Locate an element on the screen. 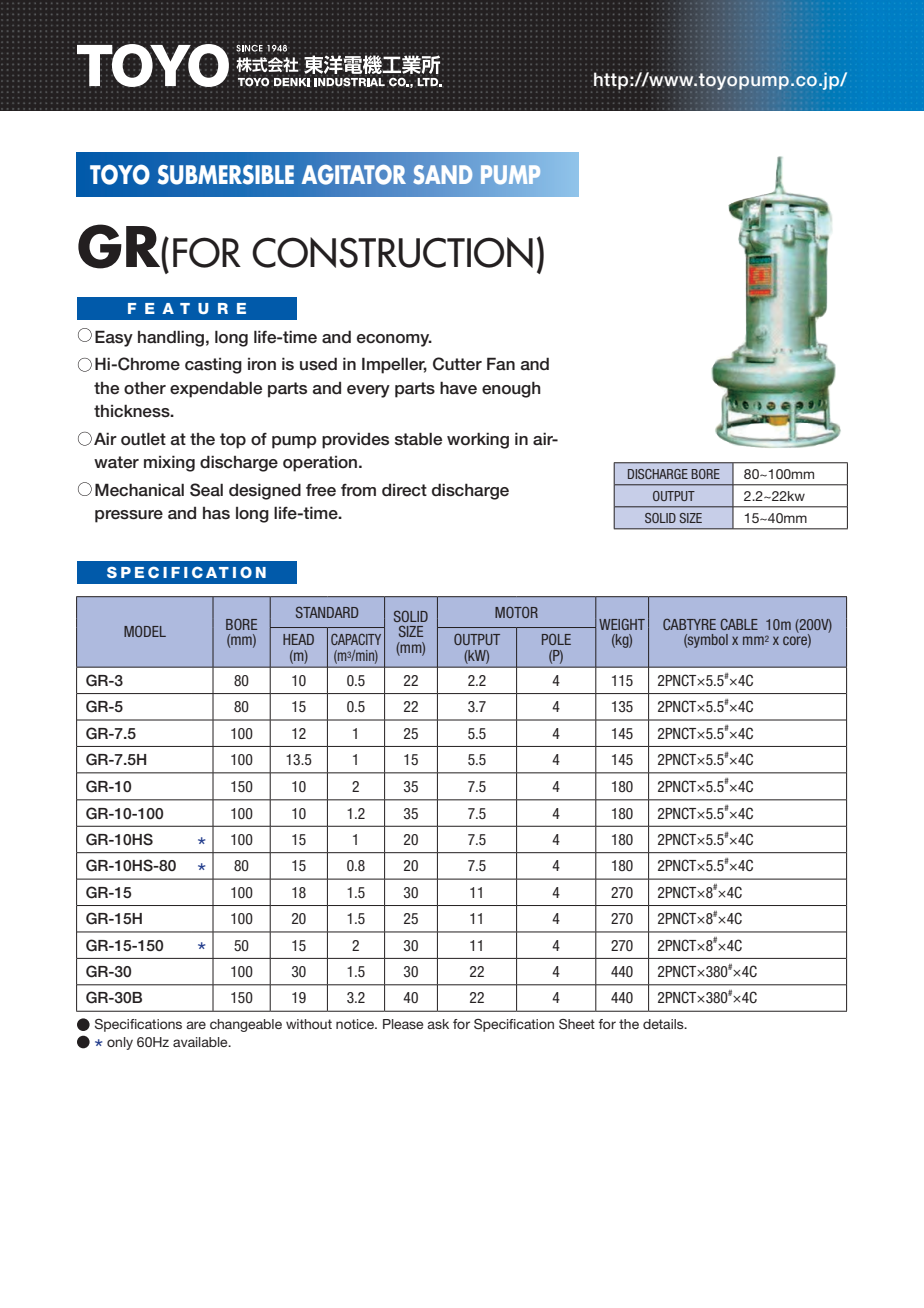 This screenshot has height=1308, width=924. CAPACITY is located at coordinates (356, 639).
